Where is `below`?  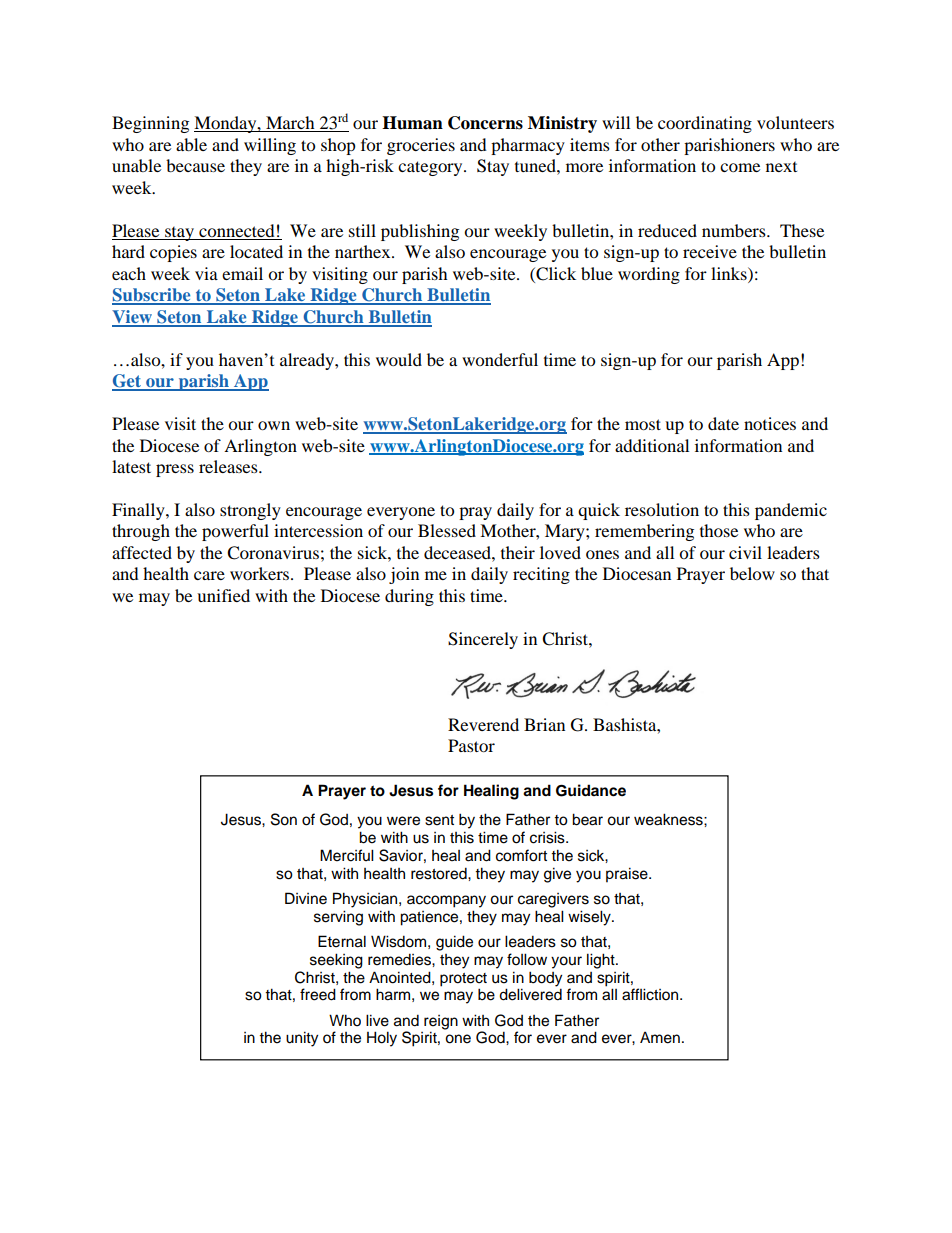 below is located at coordinates (752, 573).
